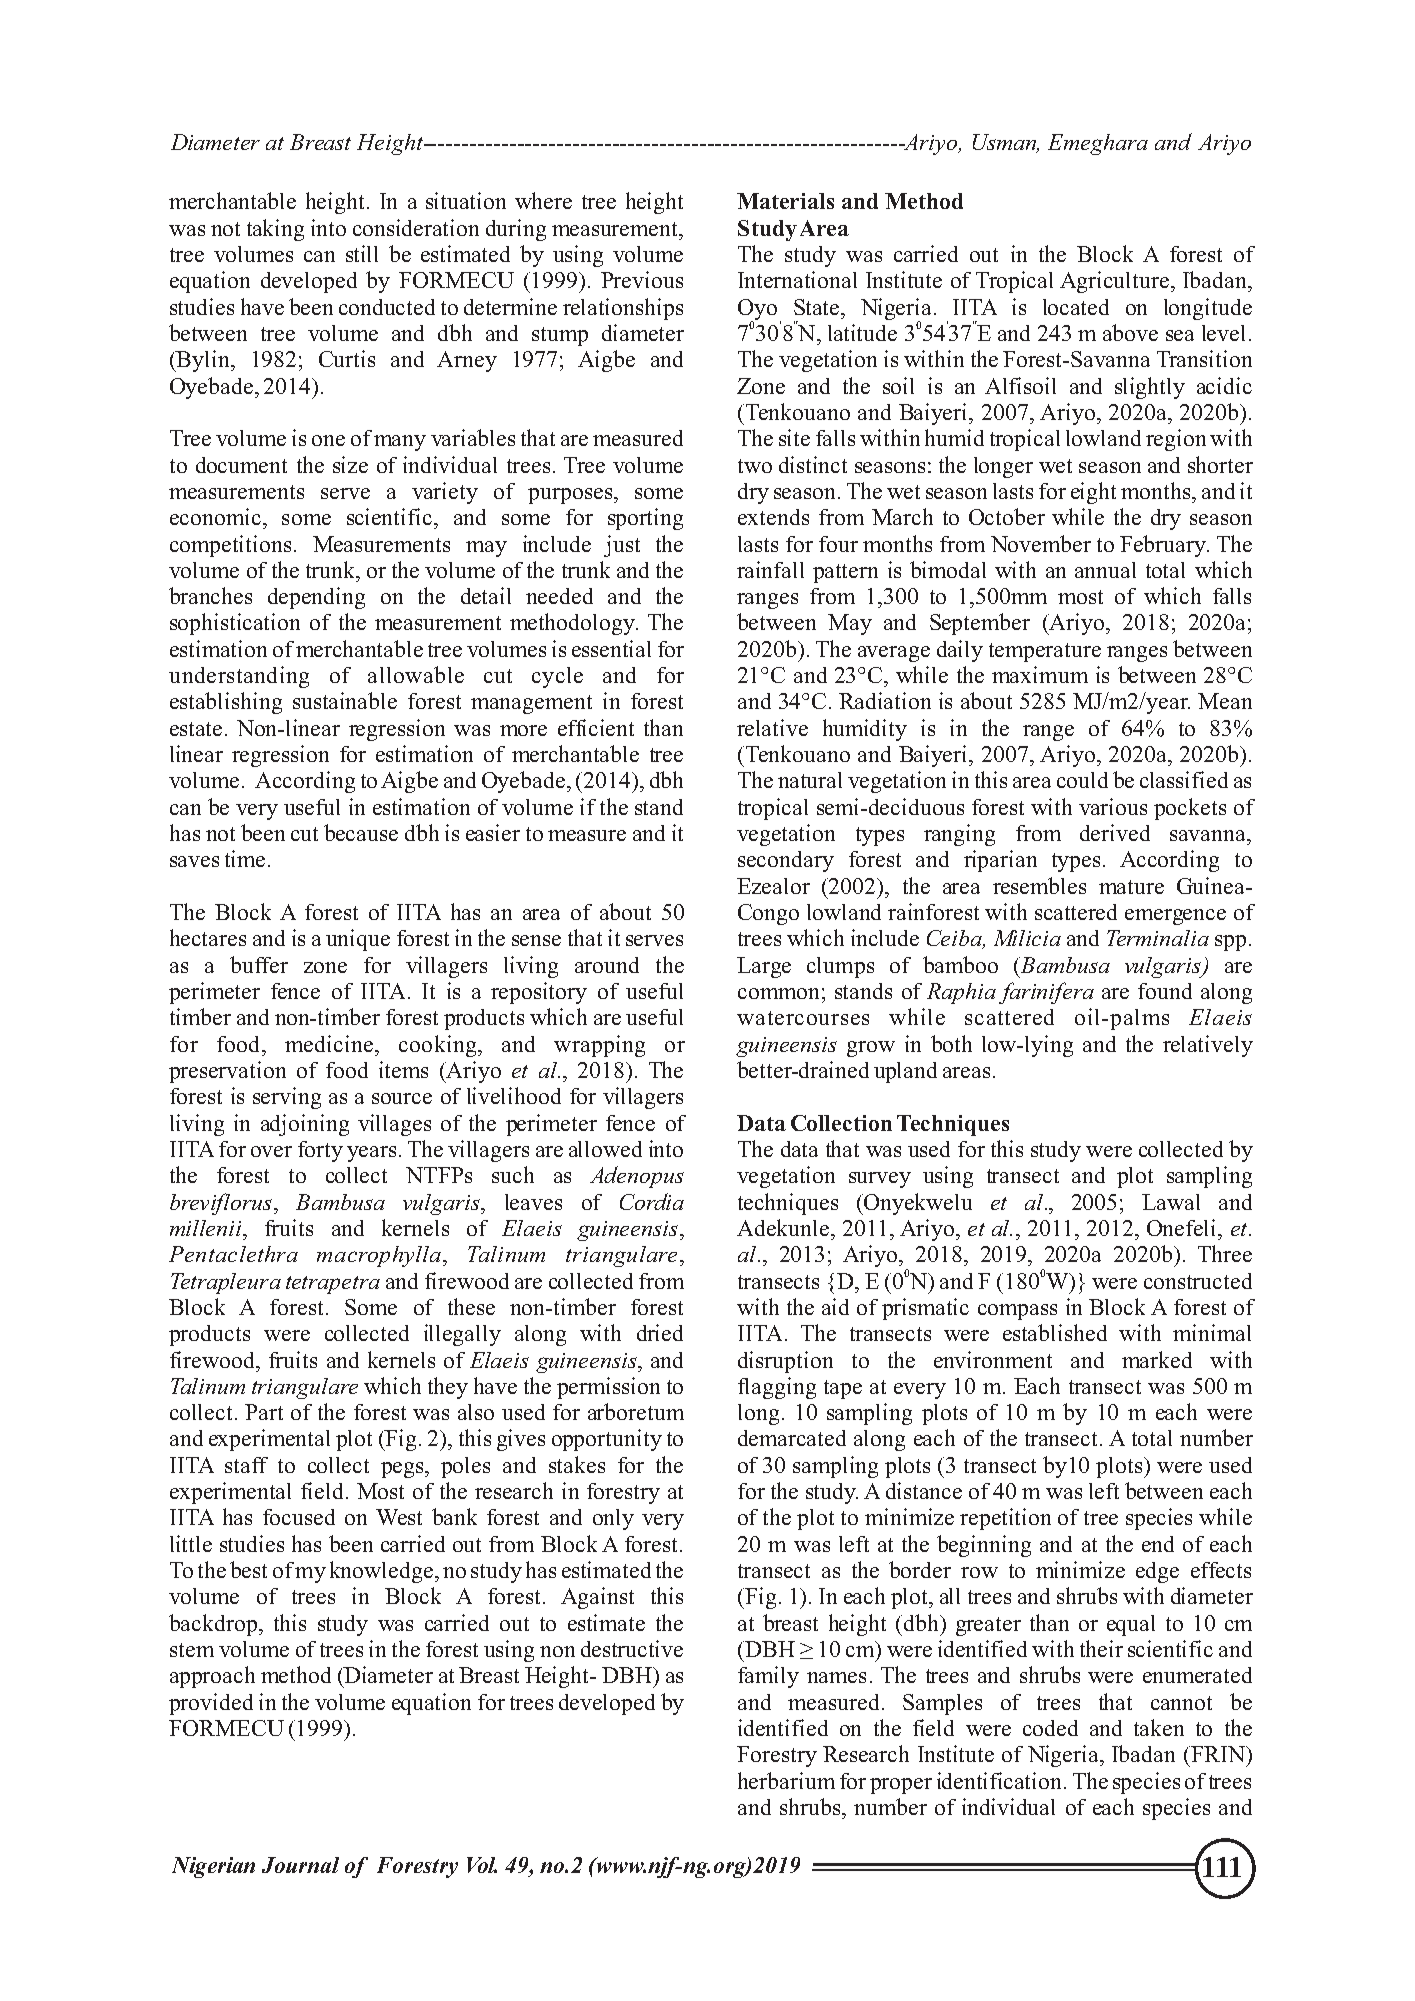 This screenshot has width=1415, height=2001. What do you see at coordinates (1001, 1780) in the screenshot?
I see `identification` at bounding box center [1001, 1780].
